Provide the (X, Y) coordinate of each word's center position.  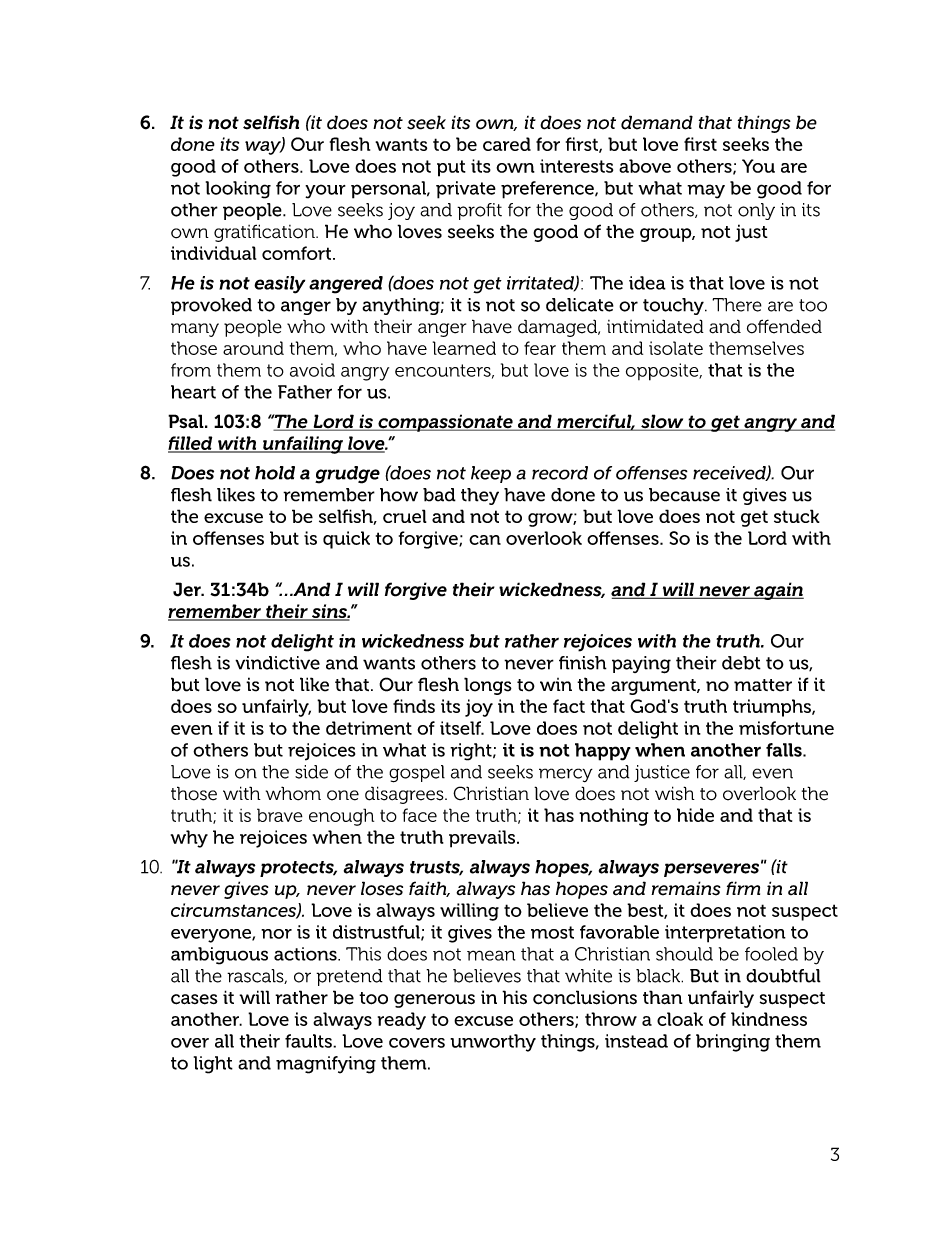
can (485, 540)
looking (238, 190)
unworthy (493, 1043)
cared (507, 144)
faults (309, 1041)
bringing (733, 1043)
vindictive (277, 663)
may (706, 191)
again (778, 591)
